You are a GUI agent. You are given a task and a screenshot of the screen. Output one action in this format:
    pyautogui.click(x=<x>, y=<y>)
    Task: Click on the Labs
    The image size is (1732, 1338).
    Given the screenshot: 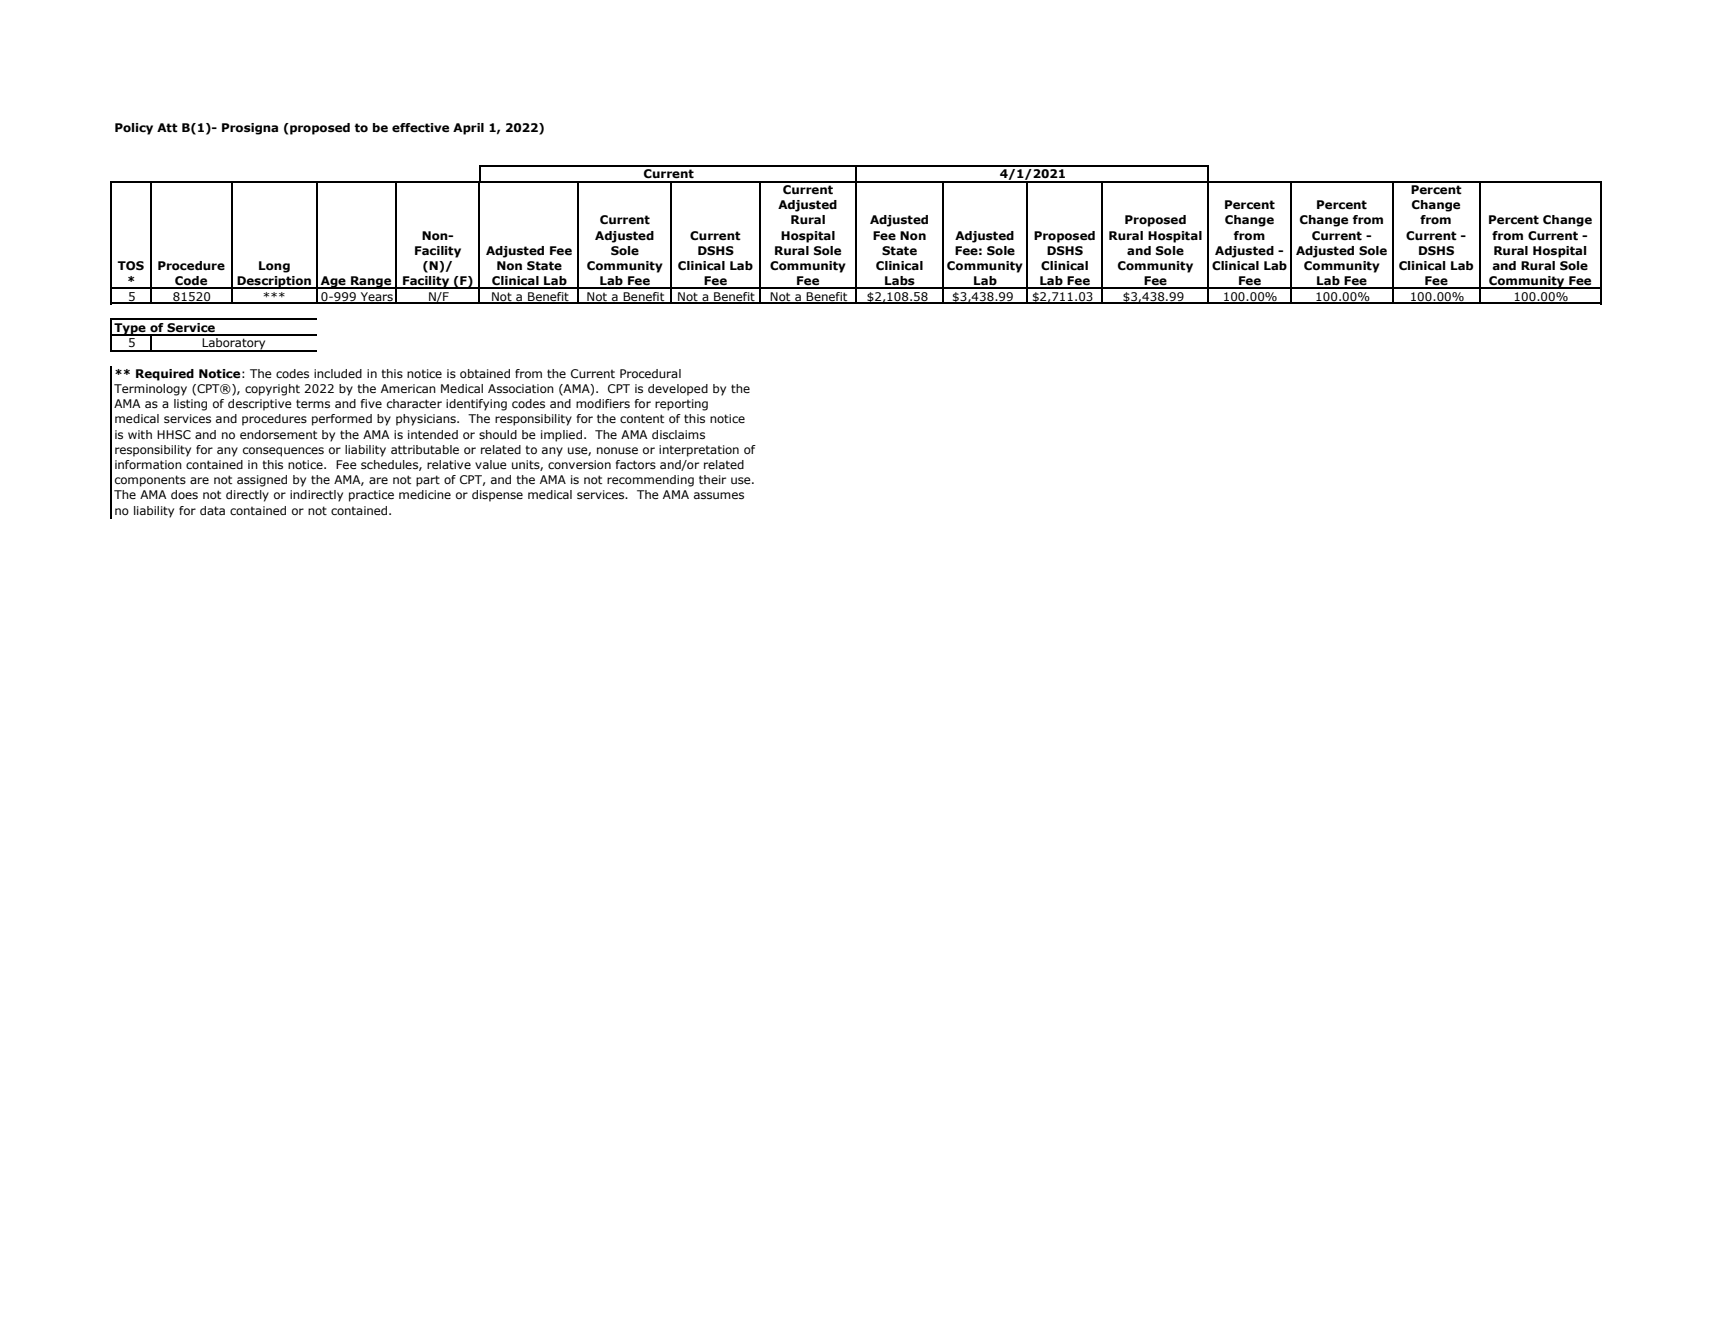 What is the action you would take?
    pyautogui.click(x=900, y=282)
